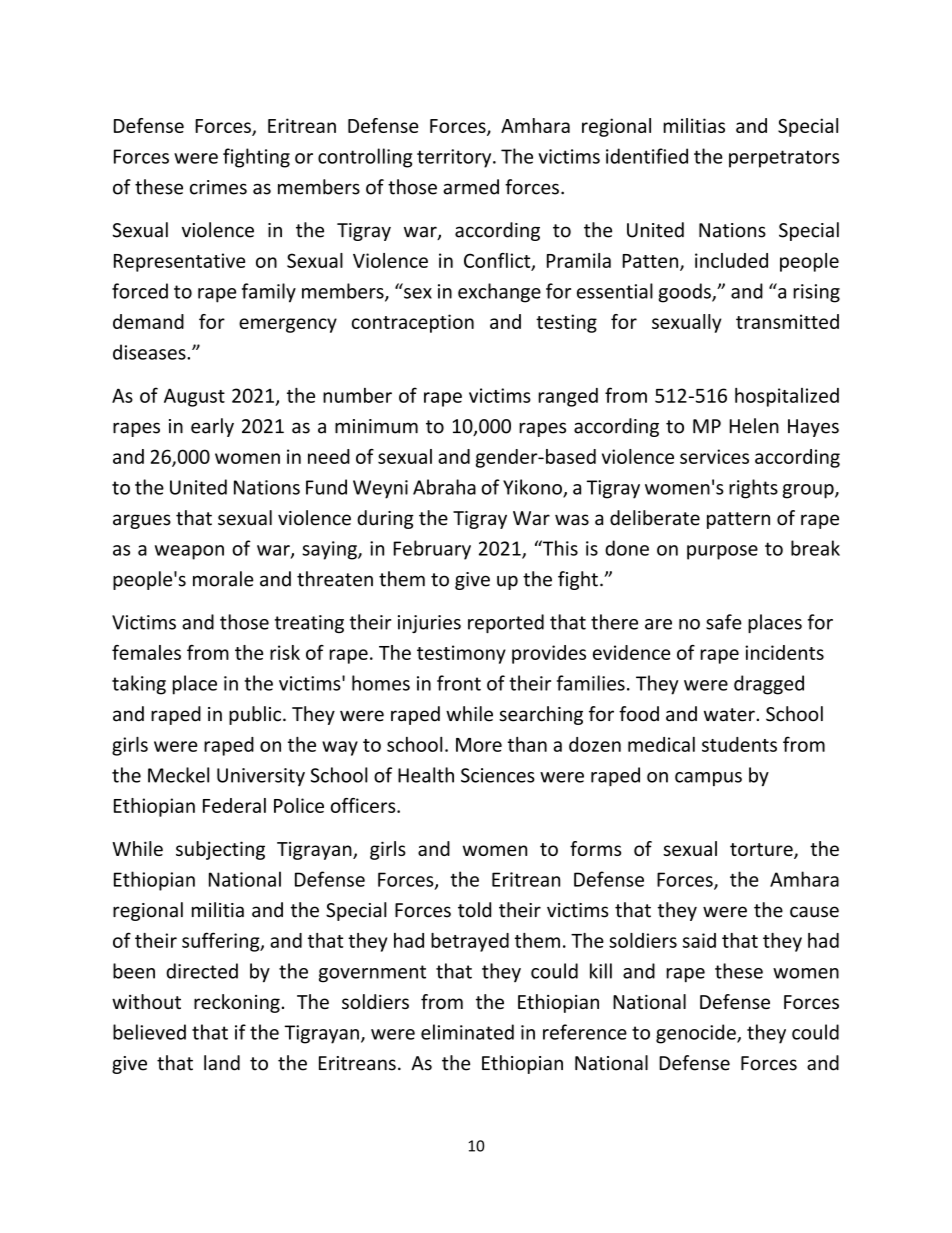 This page has width=952, height=1233. Describe the element at coordinates (223, 579) in the page. I see `morale` at that location.
